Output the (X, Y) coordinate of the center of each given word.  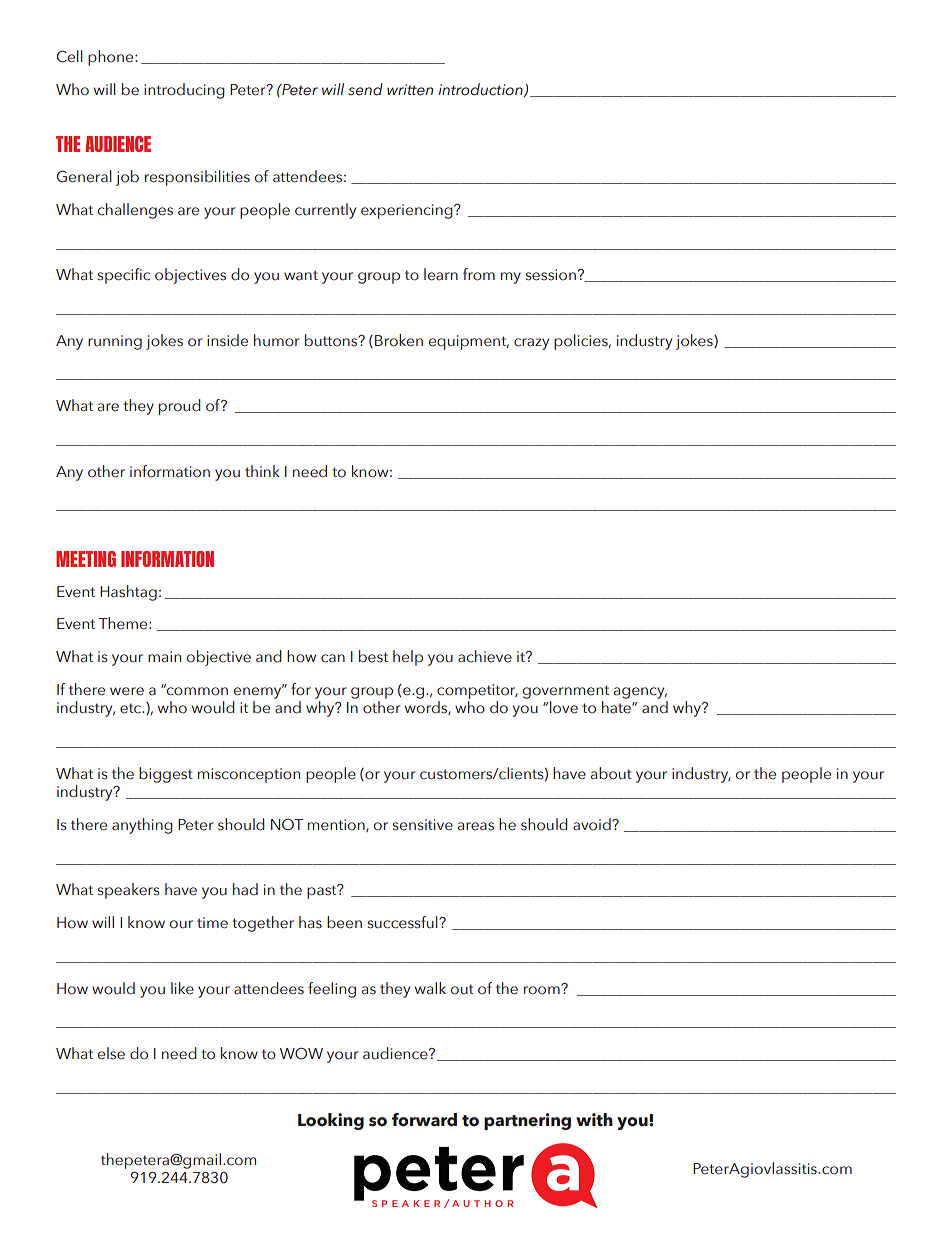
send (365, 89)
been (344, 922)
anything (142, 826)
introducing (184, 91)
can (333, 658)
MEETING (86, 559)
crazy (531, 344)
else (111, 1053)
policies (582, 342)
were (127, 691)
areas (476, 826)
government (566, 692)
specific (124, 276)
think (262, 471)
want (301, 275)
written (410, 90)
